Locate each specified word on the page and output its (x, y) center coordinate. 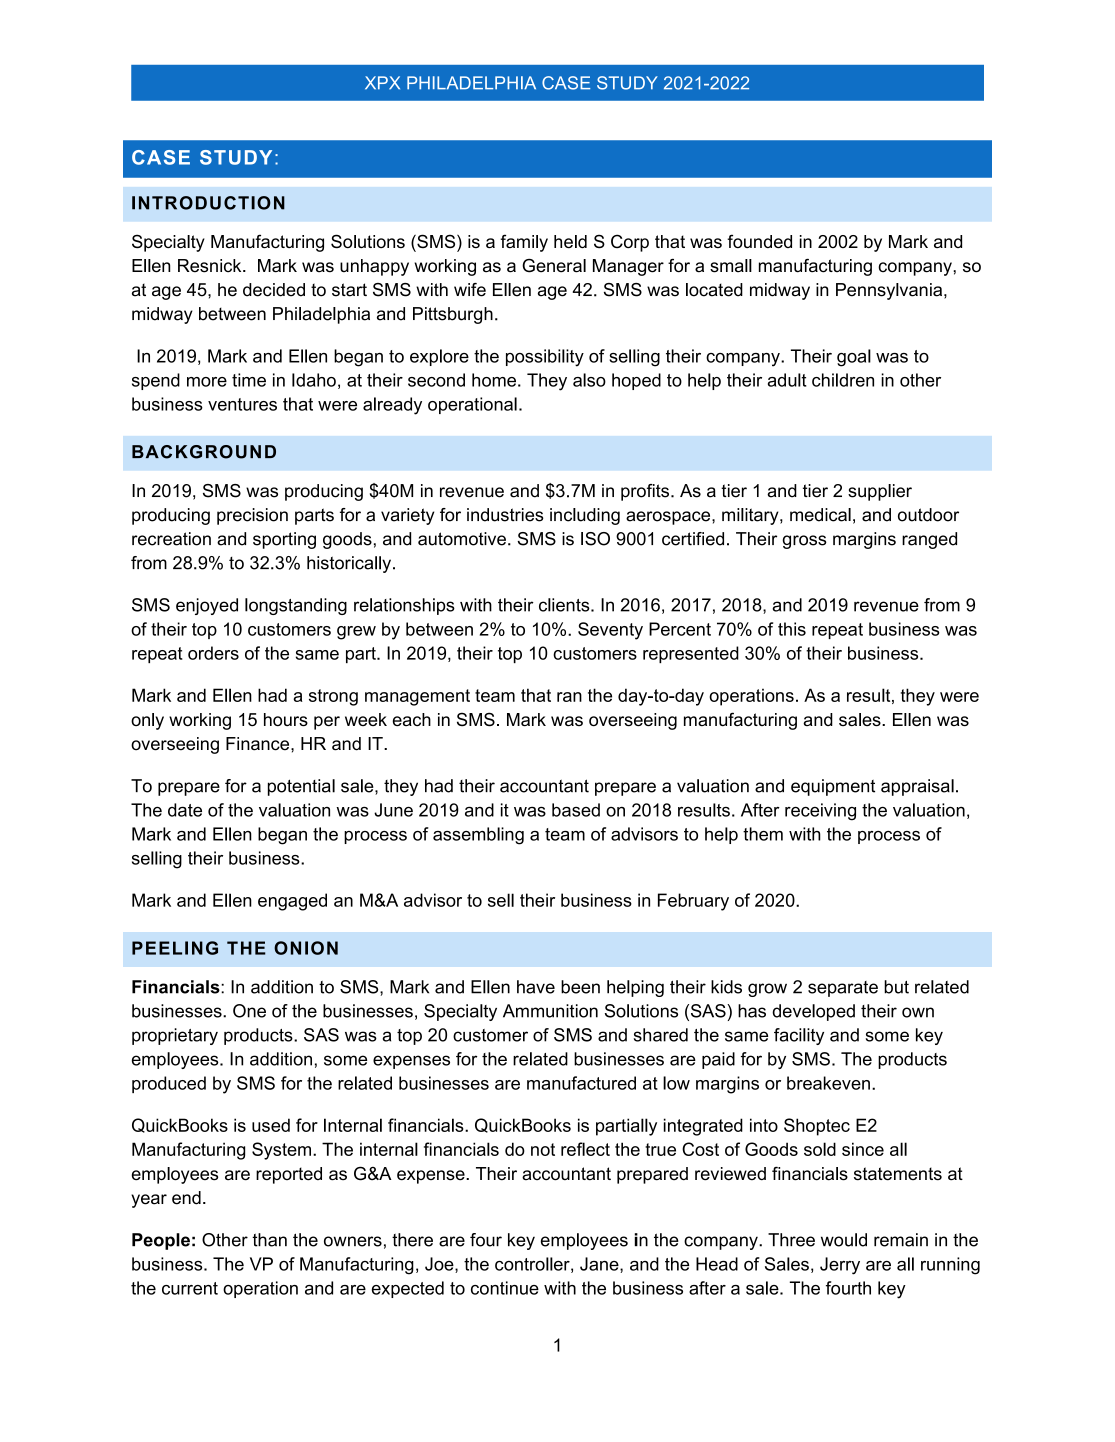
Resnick (211, 266)
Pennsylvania (890, 291)
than (269, 1240)
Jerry (840, 1266)
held (570, 241)
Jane (600, 1264)
